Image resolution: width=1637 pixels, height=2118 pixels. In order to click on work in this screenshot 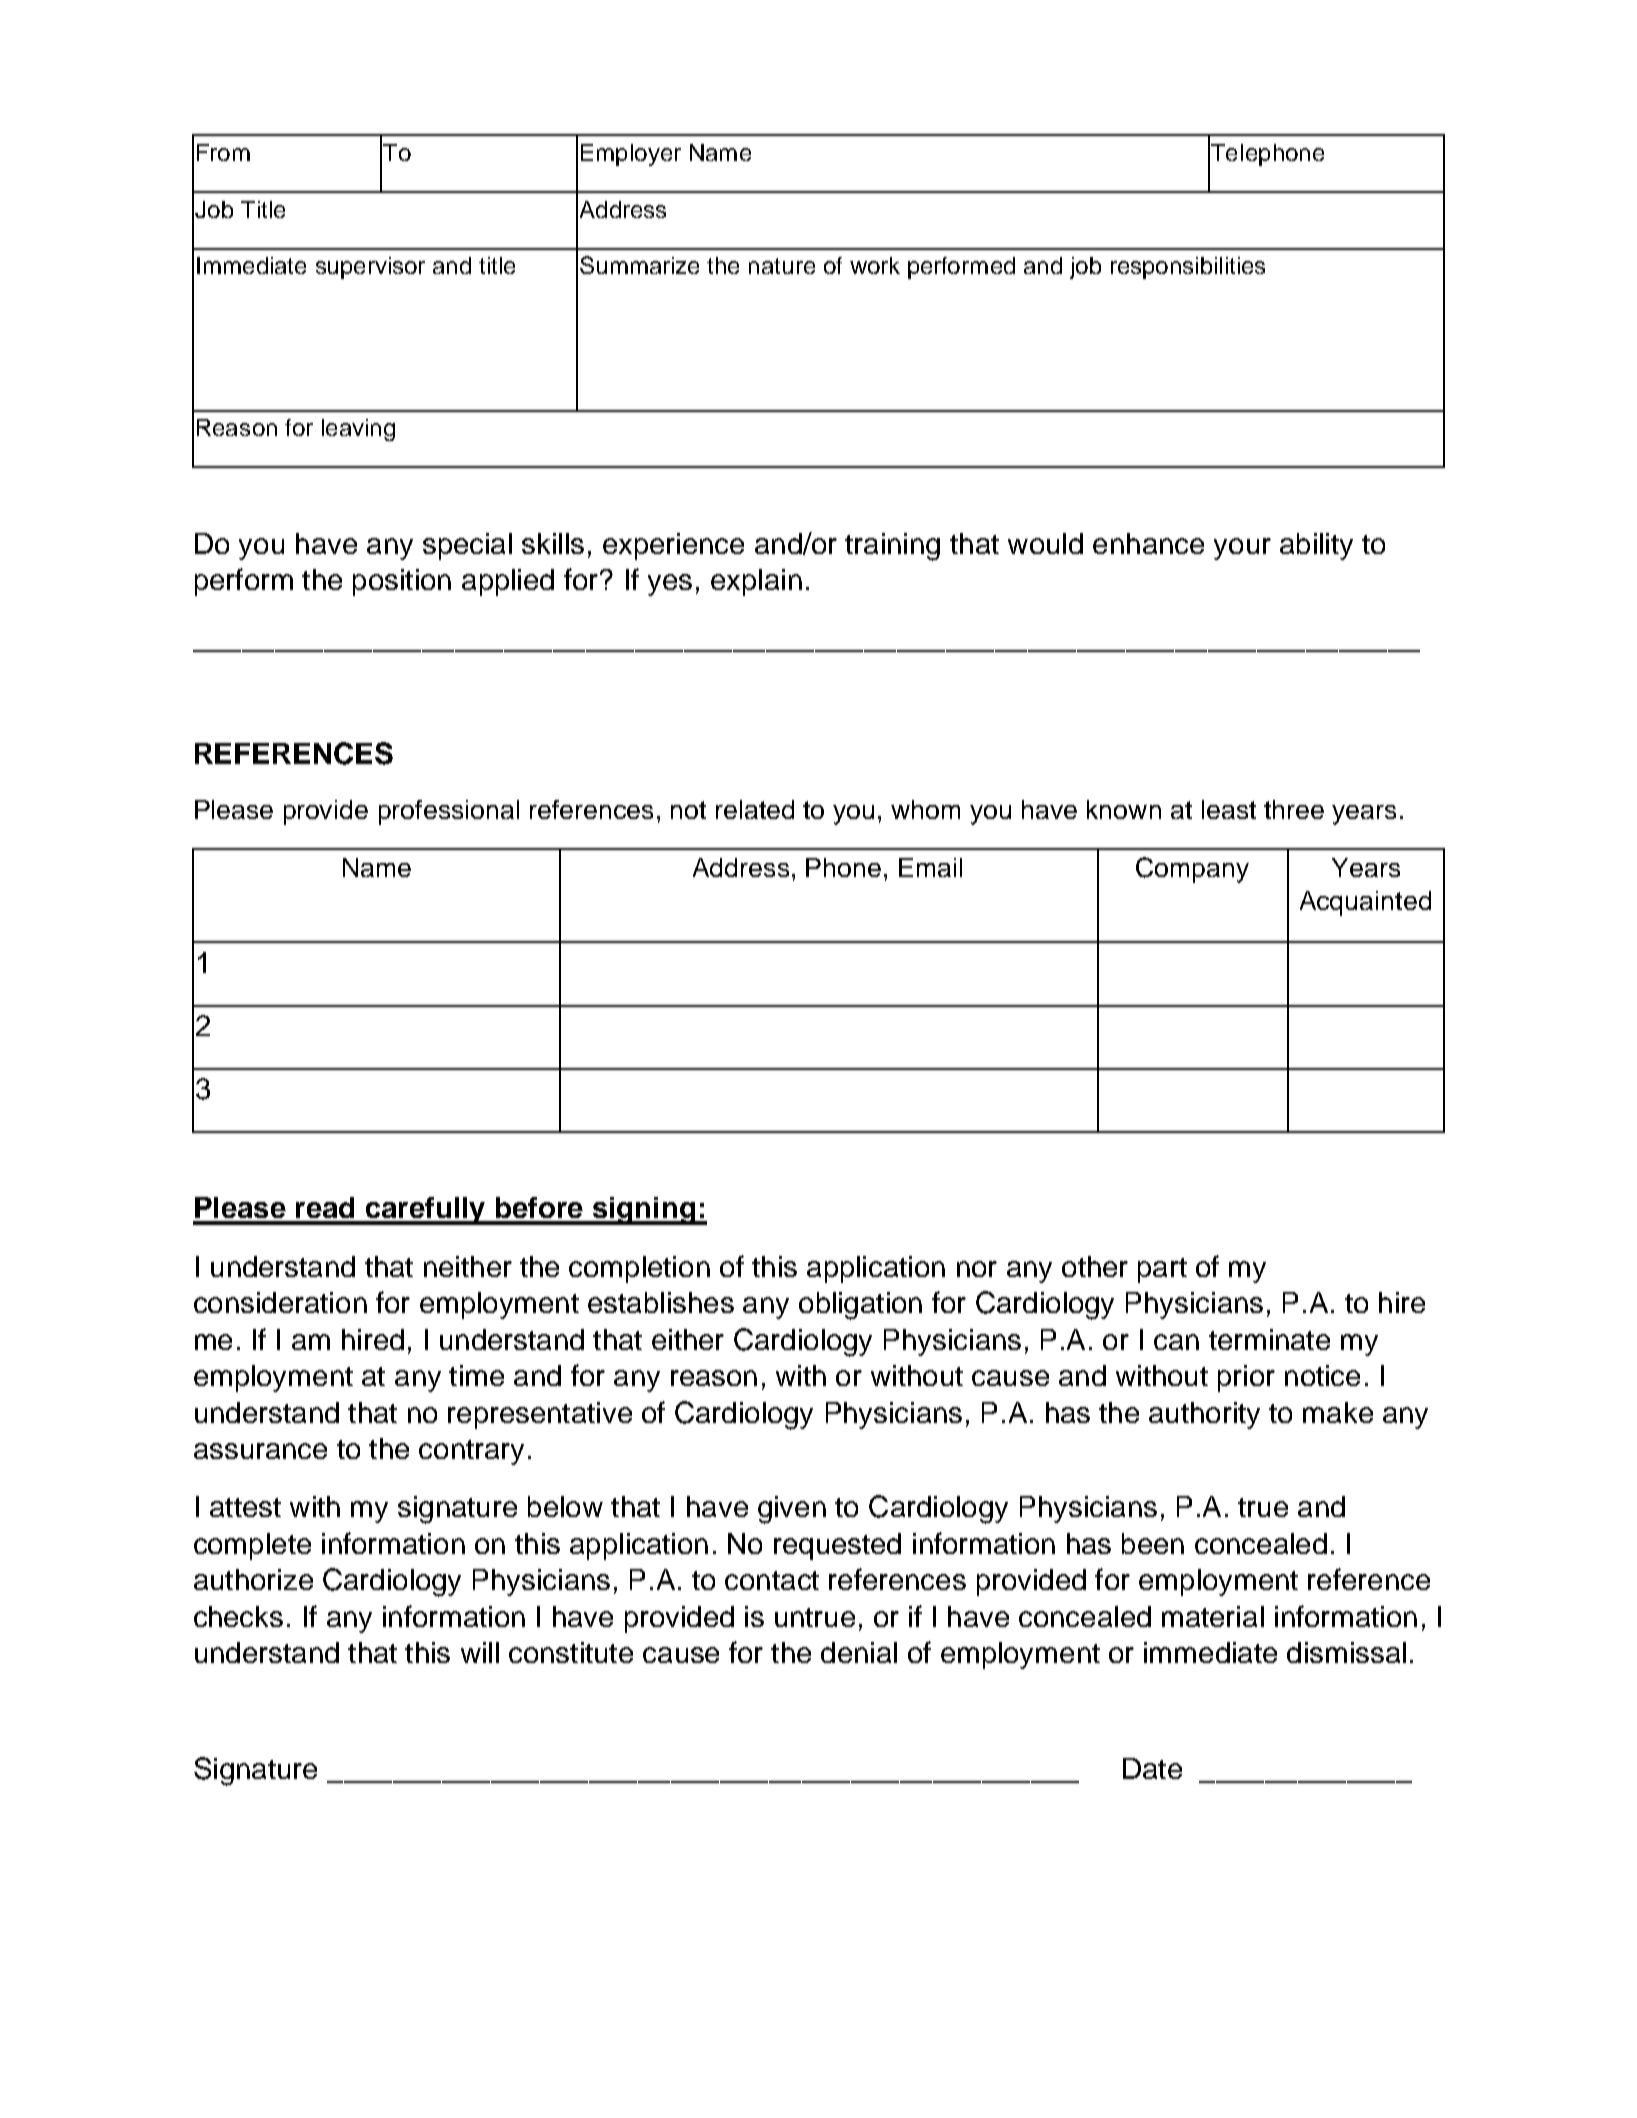, I will do `click(875, 265)`.
